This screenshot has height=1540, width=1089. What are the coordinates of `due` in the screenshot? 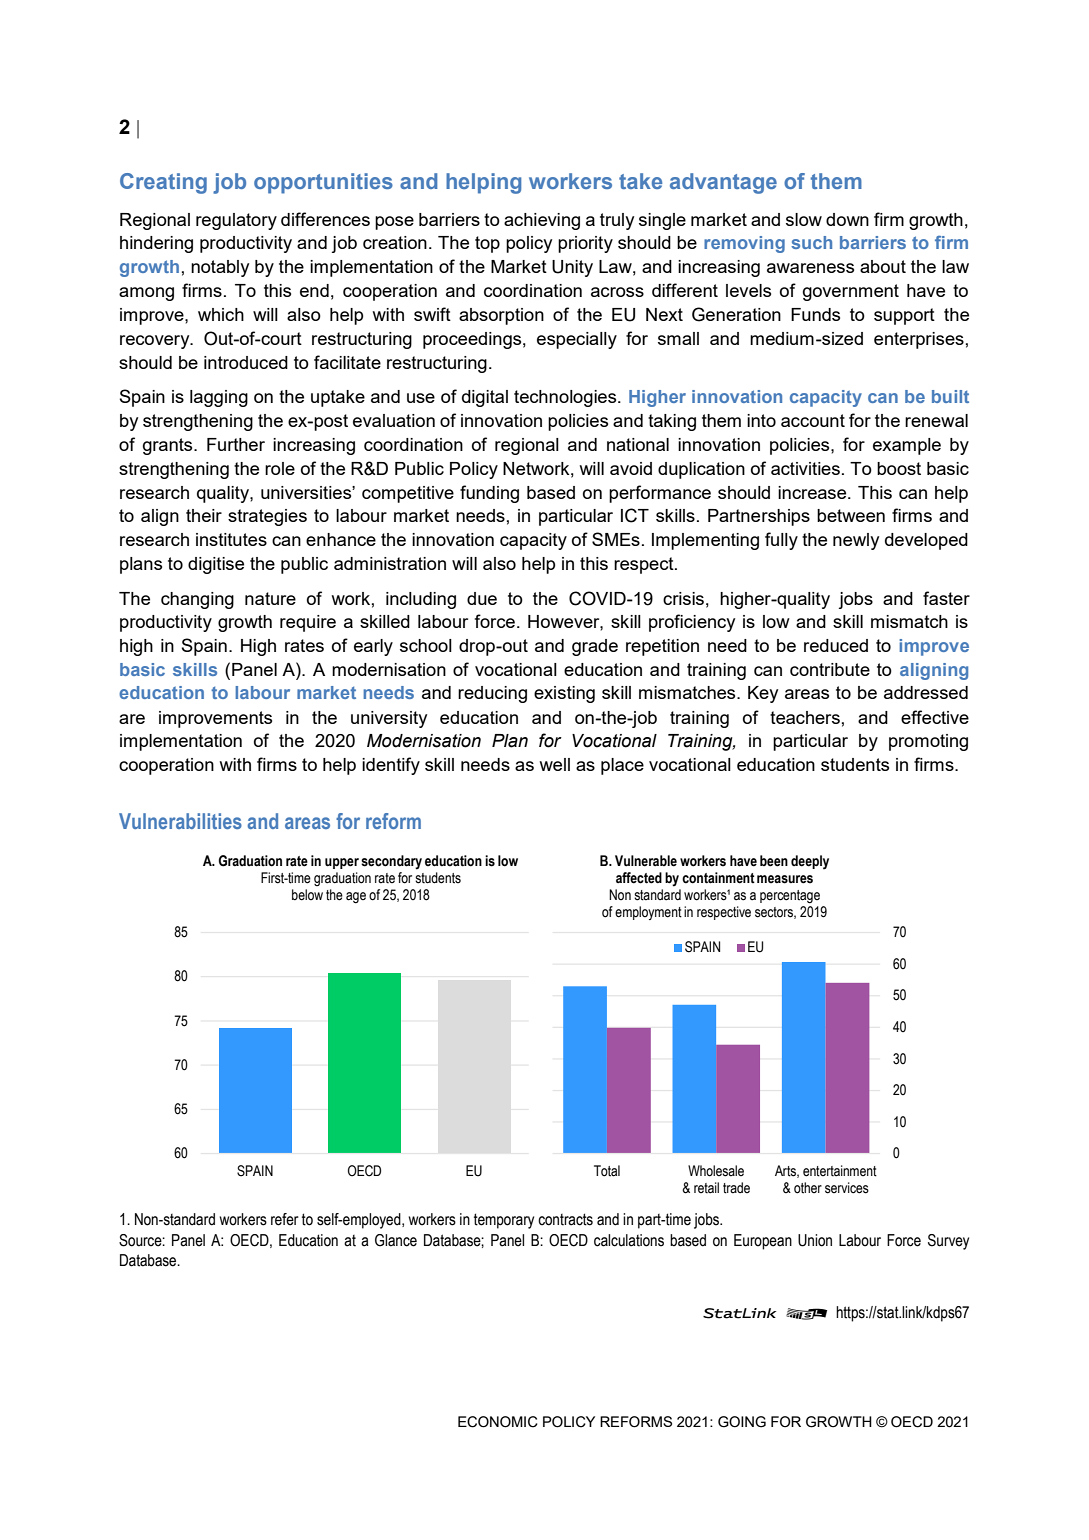 It's located at (482, 598).
